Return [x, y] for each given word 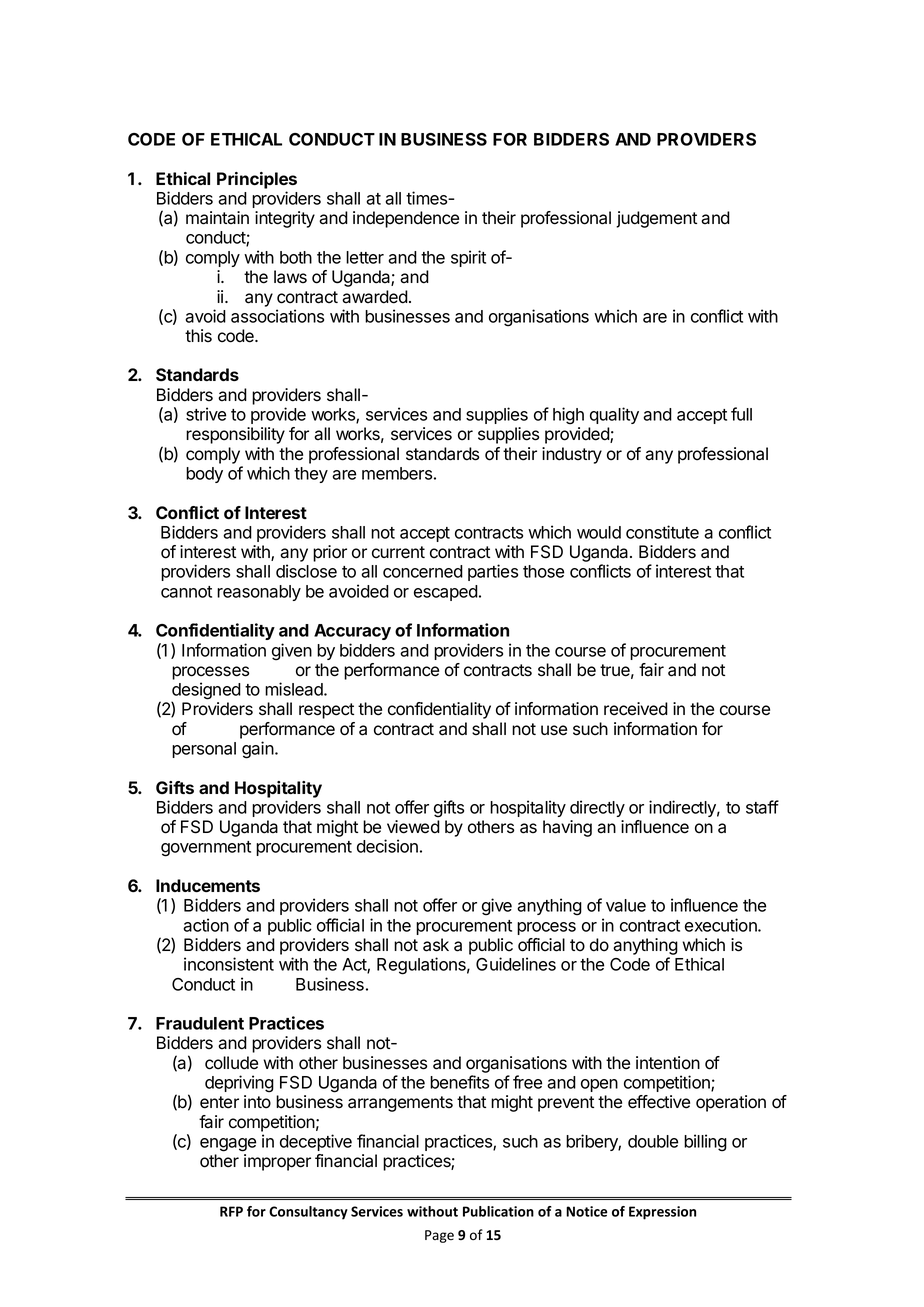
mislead [295, 689]
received [636, 709]
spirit [468, 258]
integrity [285, 219]
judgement [656, 219]
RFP [231, 1211]
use [554, 730]
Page [439, 1236]
